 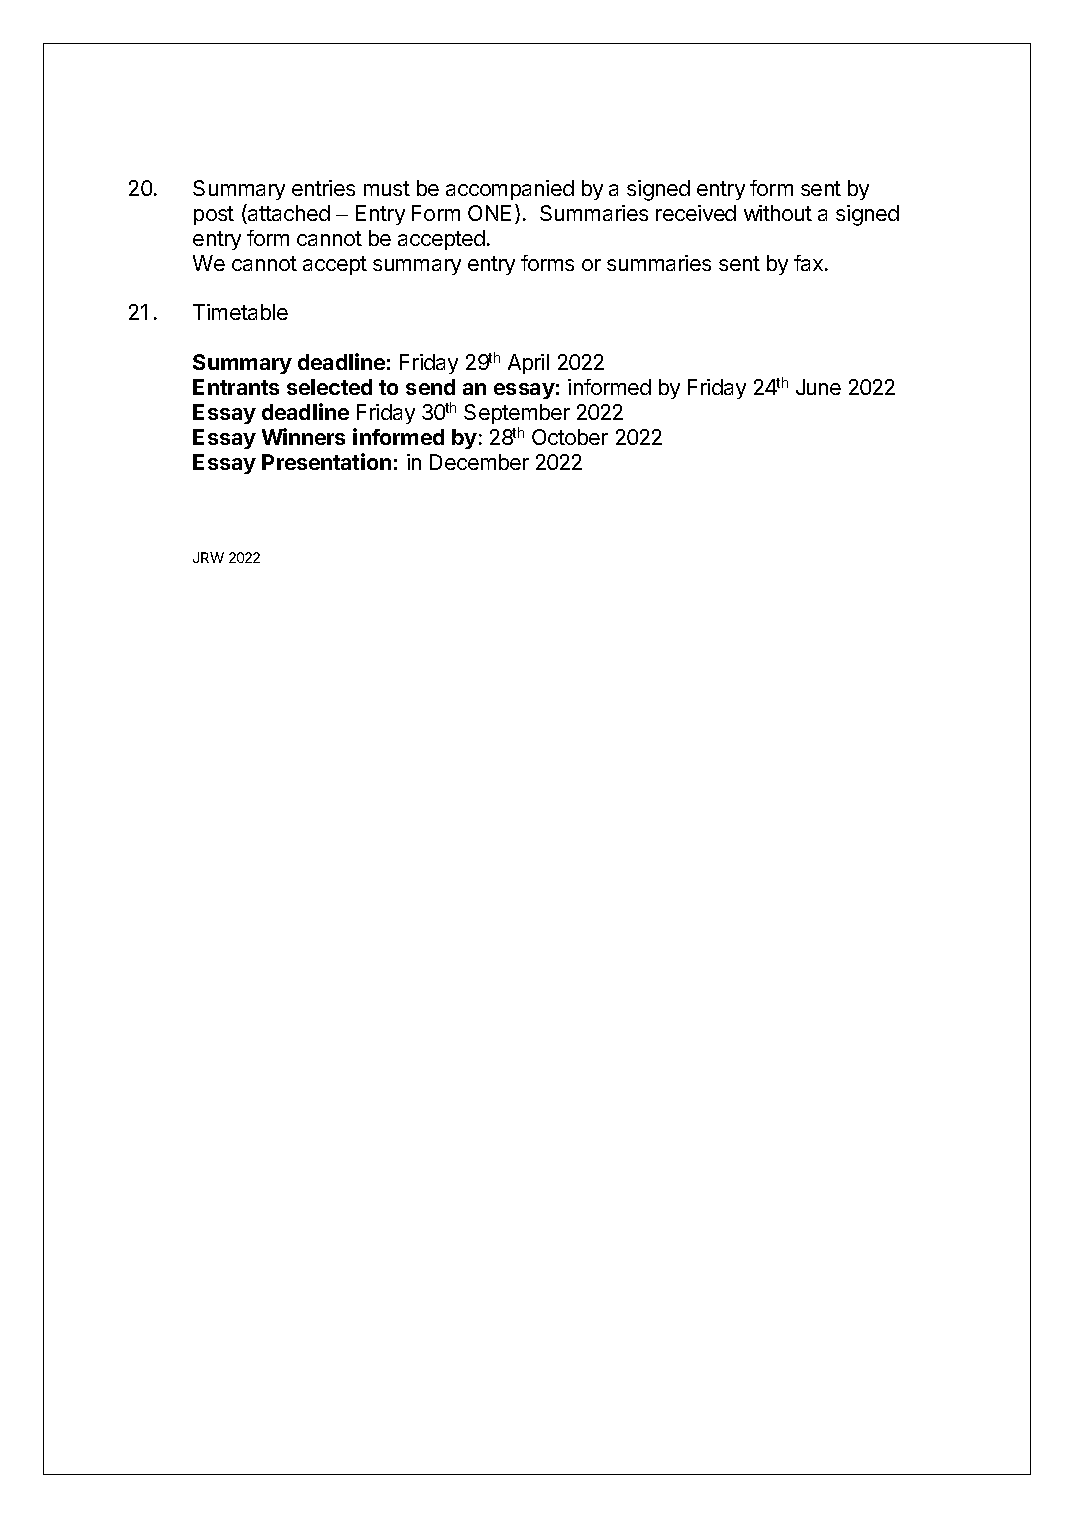 What do you see at coordinates (303, 436) in the screenshot?
I see `Winners` at bounding box center [303, 436].
